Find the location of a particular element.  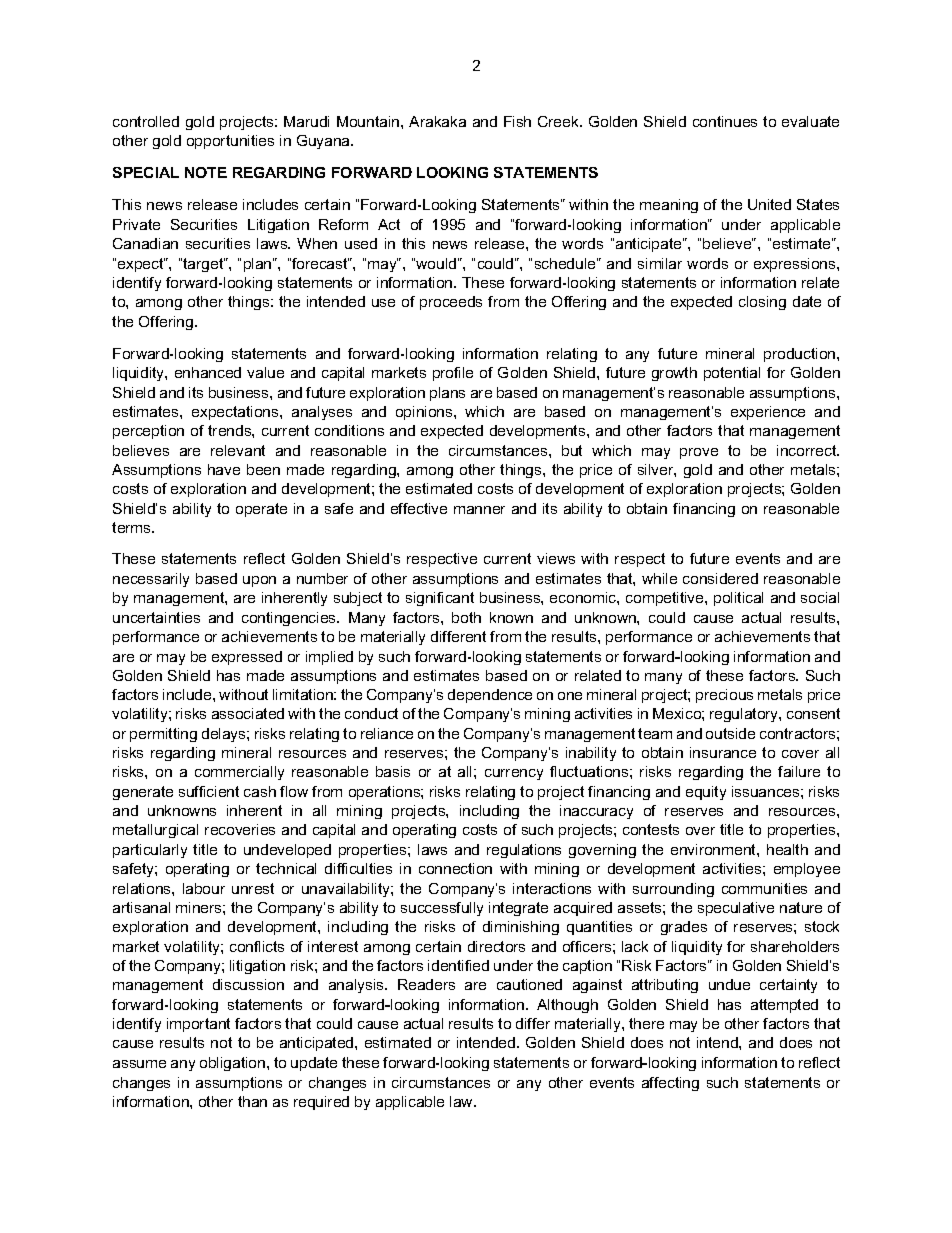

metallurgical is located at coordinates (155, 831).
